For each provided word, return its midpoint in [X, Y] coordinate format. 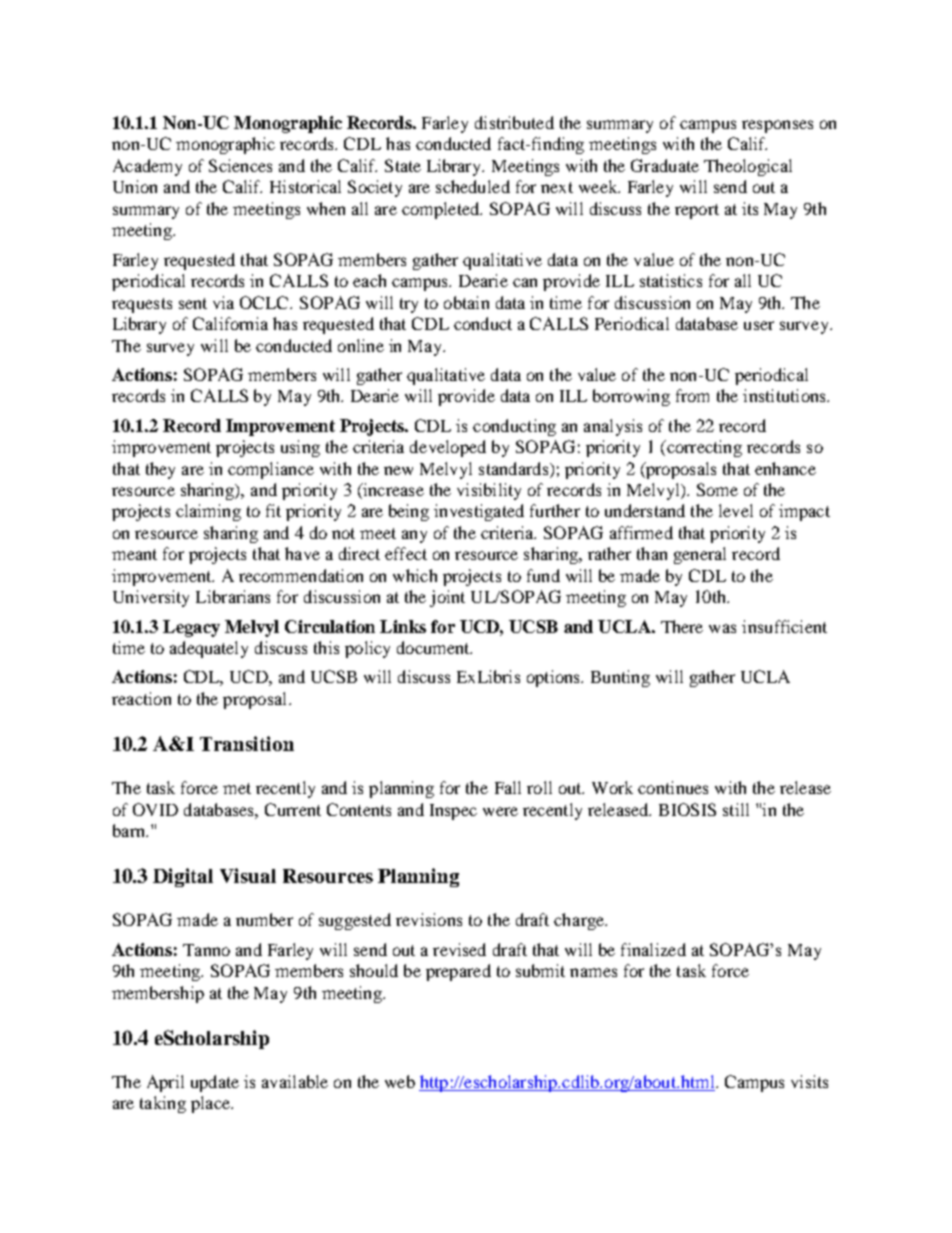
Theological [748, 167]
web [400, 1081]
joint [447, 598]
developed [448, 448]
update [215, 1083]
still [736, 809]
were [500, 811]
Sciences [240, 165]
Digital [183, 877]
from [692, 395]
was [722, 628]
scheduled [473, 186]
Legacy [191, 628]
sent [193, 303]
